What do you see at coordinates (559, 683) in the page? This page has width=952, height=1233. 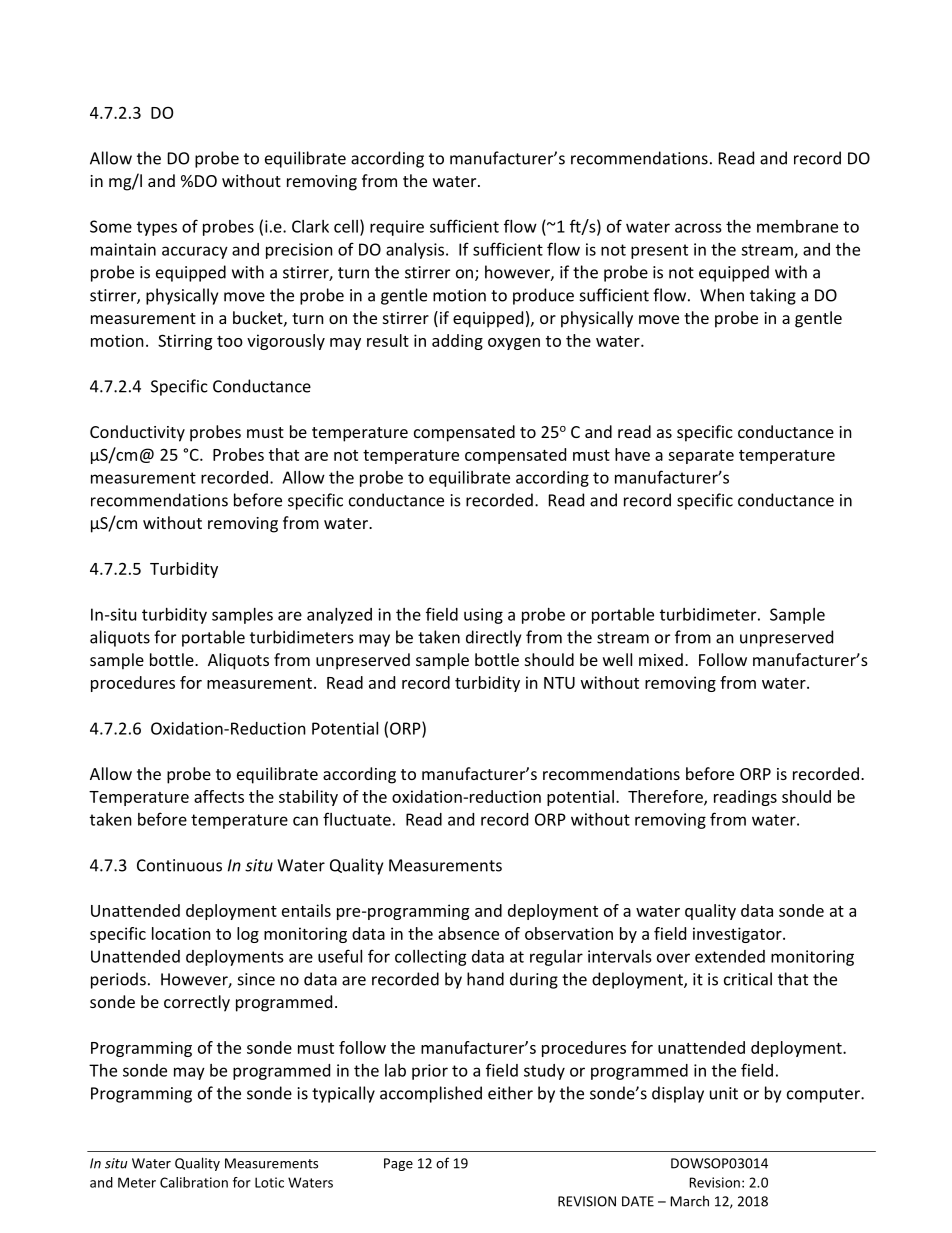 I see `NTU` at bounding box center [559, 683].
